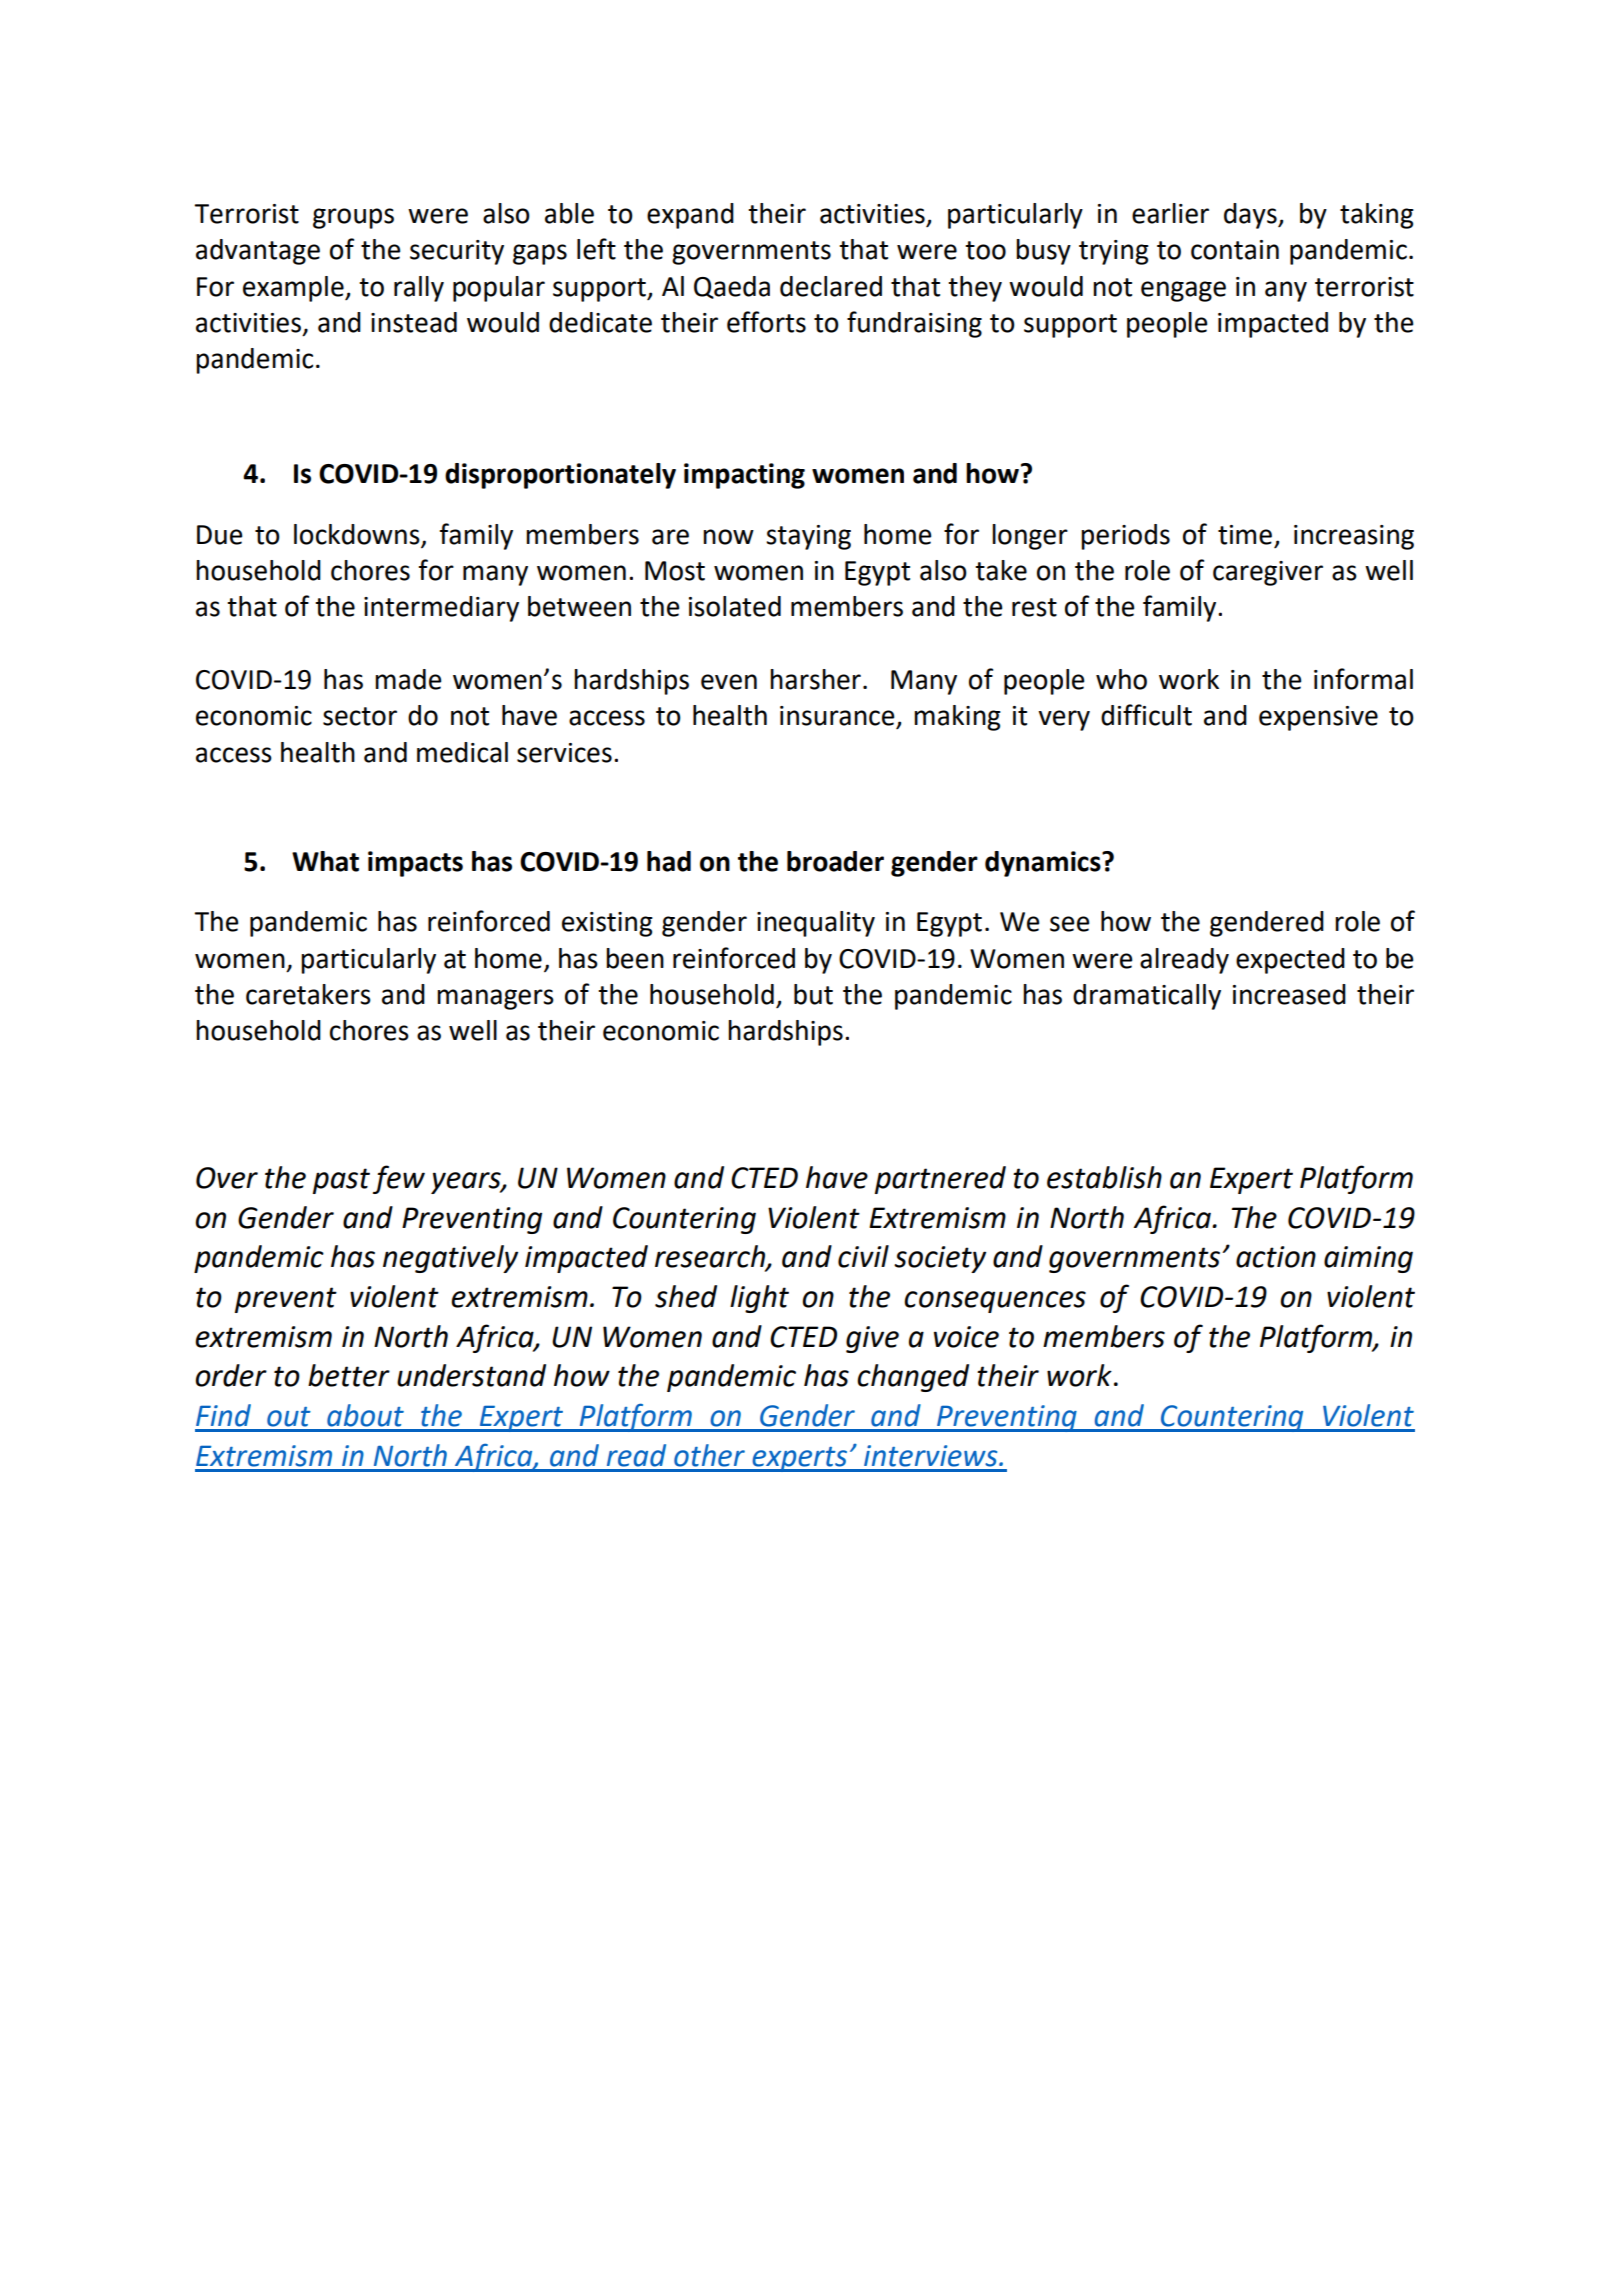 The width and height of the document is (1609, 2277). Describe the element at coordinates (813, 994) in the document. I see `but` at that location.
